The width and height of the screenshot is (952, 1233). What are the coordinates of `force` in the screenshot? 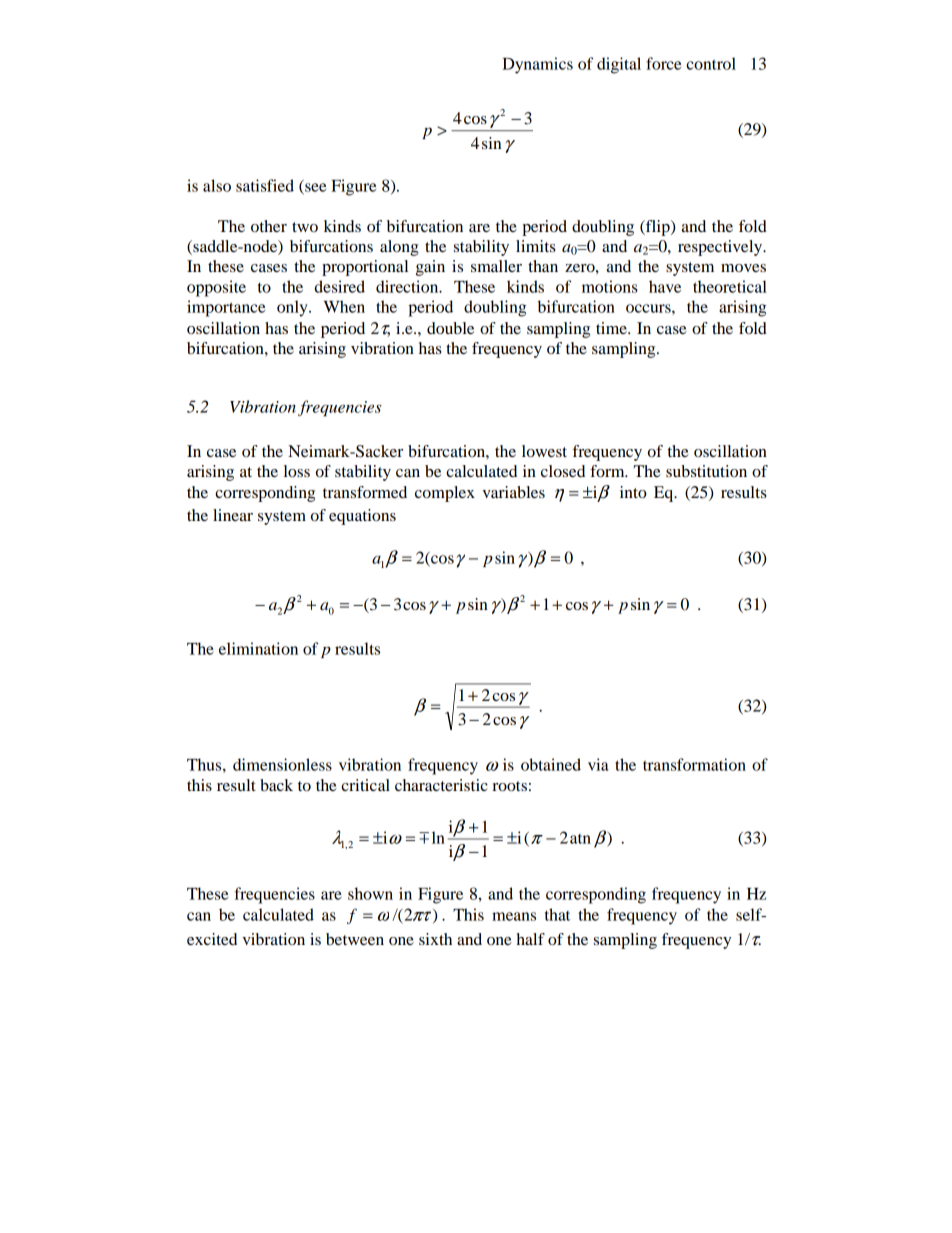 It's located at (663, 63).
